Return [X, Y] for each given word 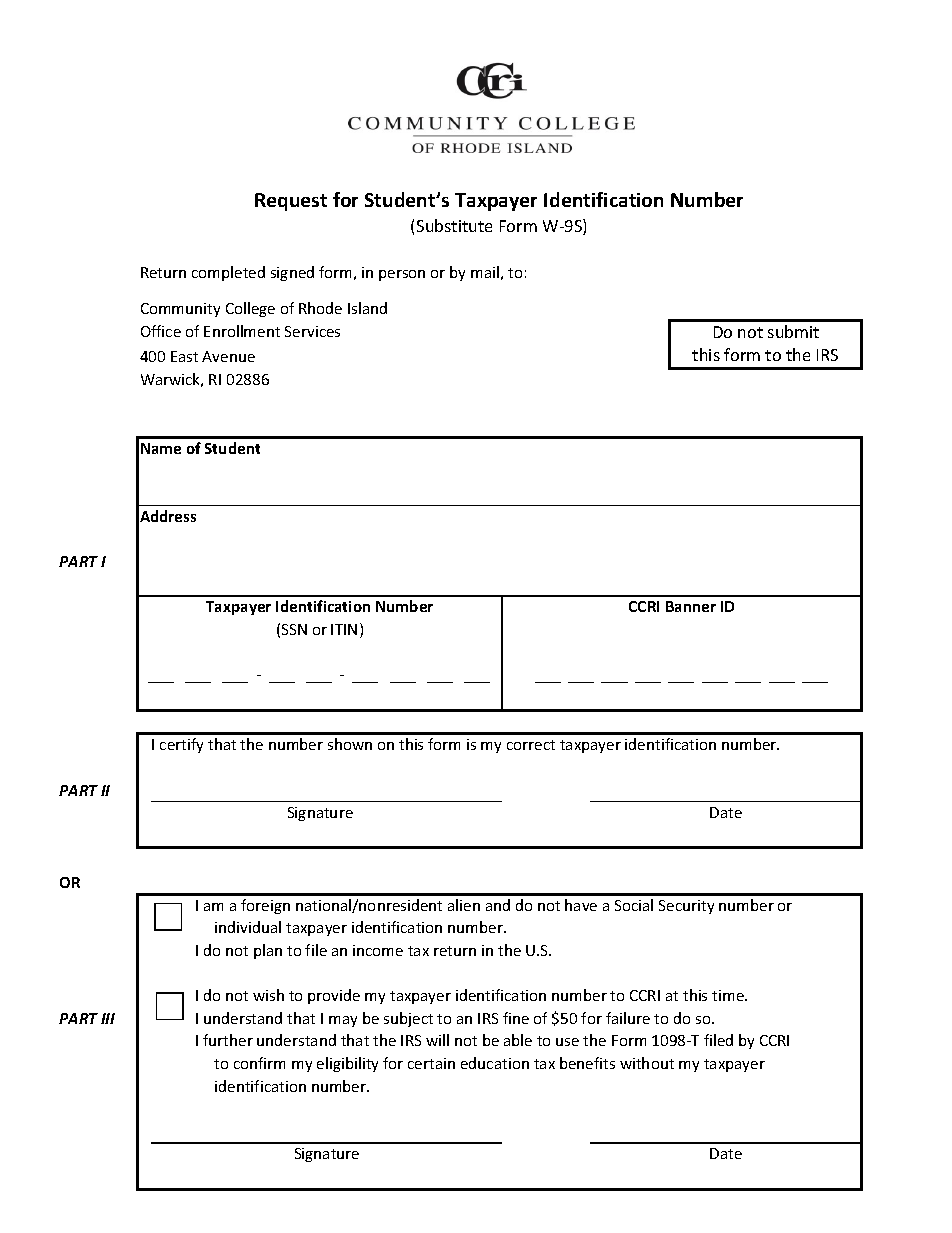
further [228, 1040]
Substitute [454, 225]
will [437, 1040]
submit [793, 331]
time [729, 995]
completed [228, 273]
